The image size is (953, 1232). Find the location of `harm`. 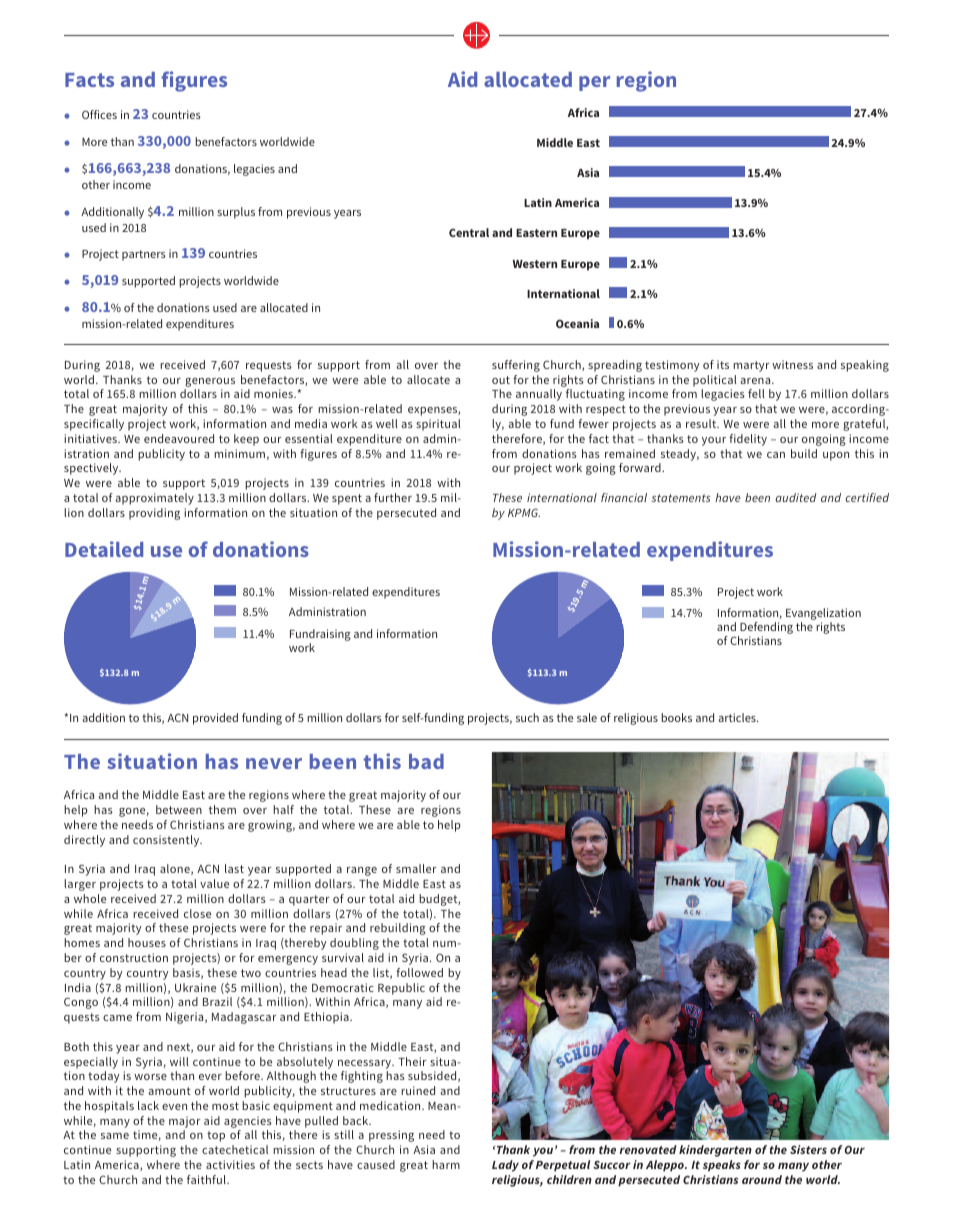

harm is located at coordinates (446, 1164).
